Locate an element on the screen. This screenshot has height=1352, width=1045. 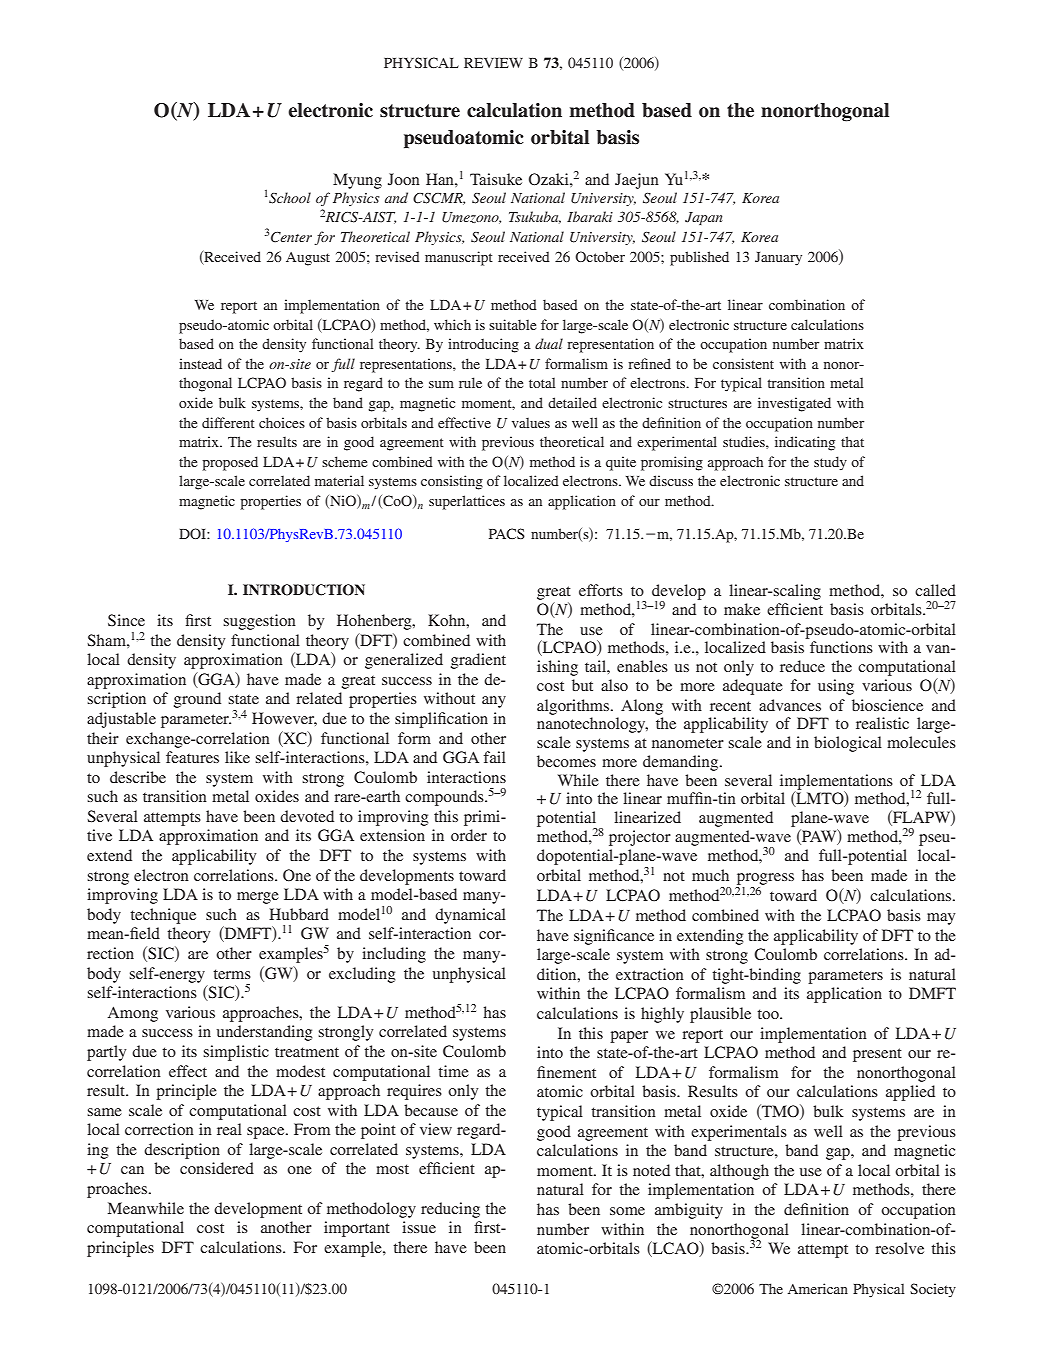
January is located at coordinates (778, 259).
